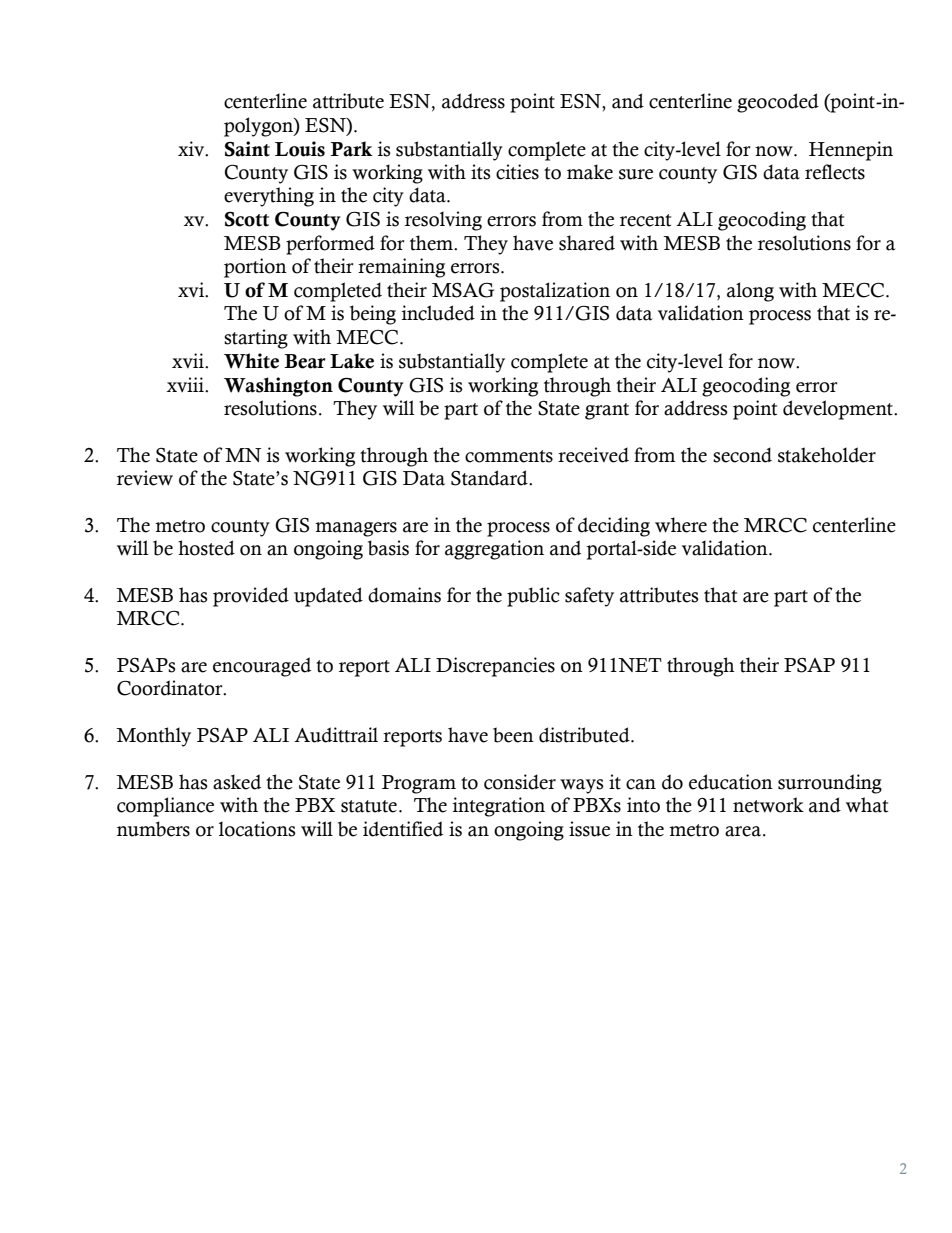 The width and height of the screenshot is (952, 1233). Describe the element at coordinates (768, 805) in the screenshot. I see `network` at that location.
